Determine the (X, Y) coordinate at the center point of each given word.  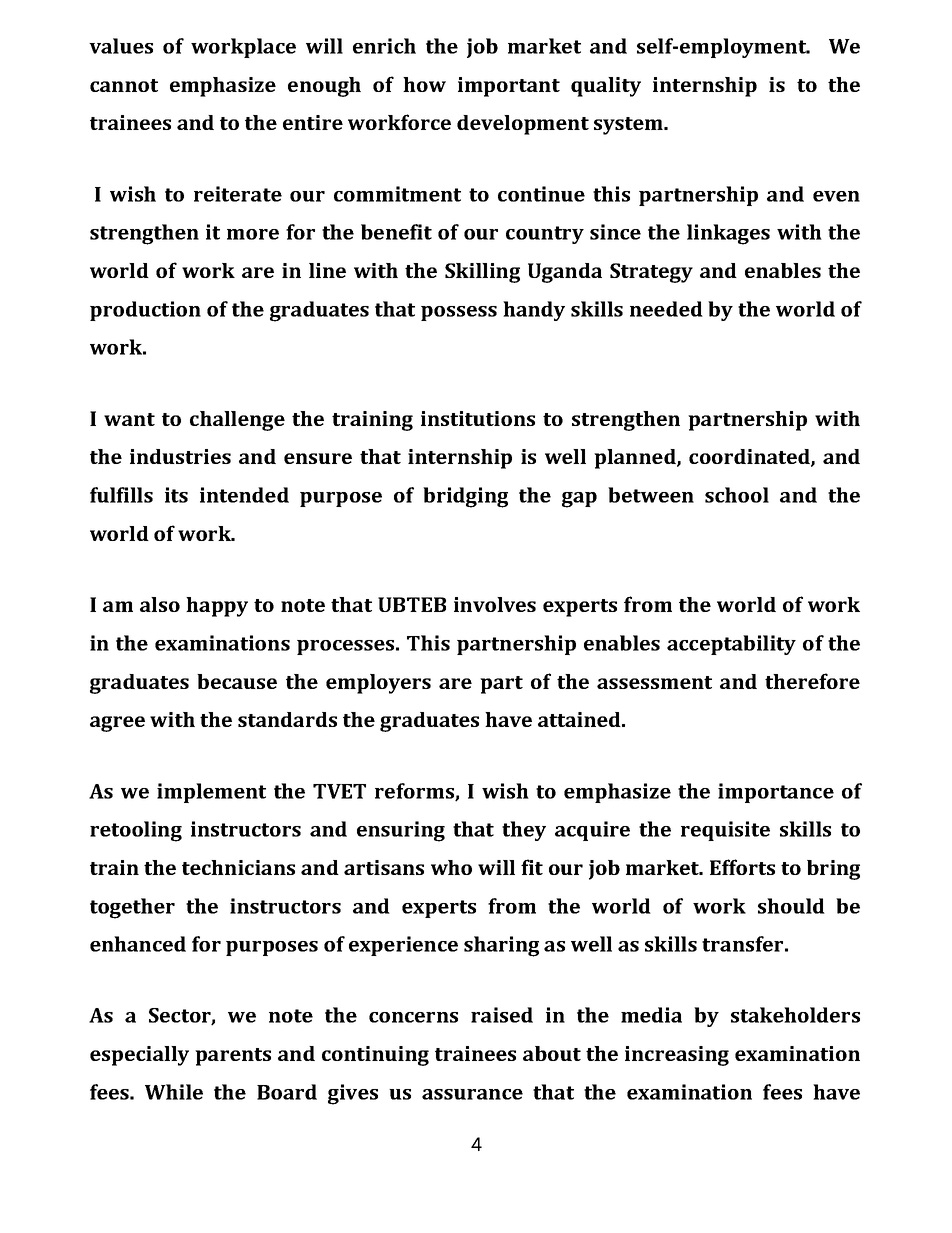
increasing (677, 1056)
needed (666, 309)
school (737, 495)
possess (459, 313)
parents (233, 1057)
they (524, 831)
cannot (124, 85)
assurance (472, 1094)
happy (217, 607)
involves (495, 604)
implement (211, 793)
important (509, 87)
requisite (725, 831)
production (145, 311)
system (630, 126)
